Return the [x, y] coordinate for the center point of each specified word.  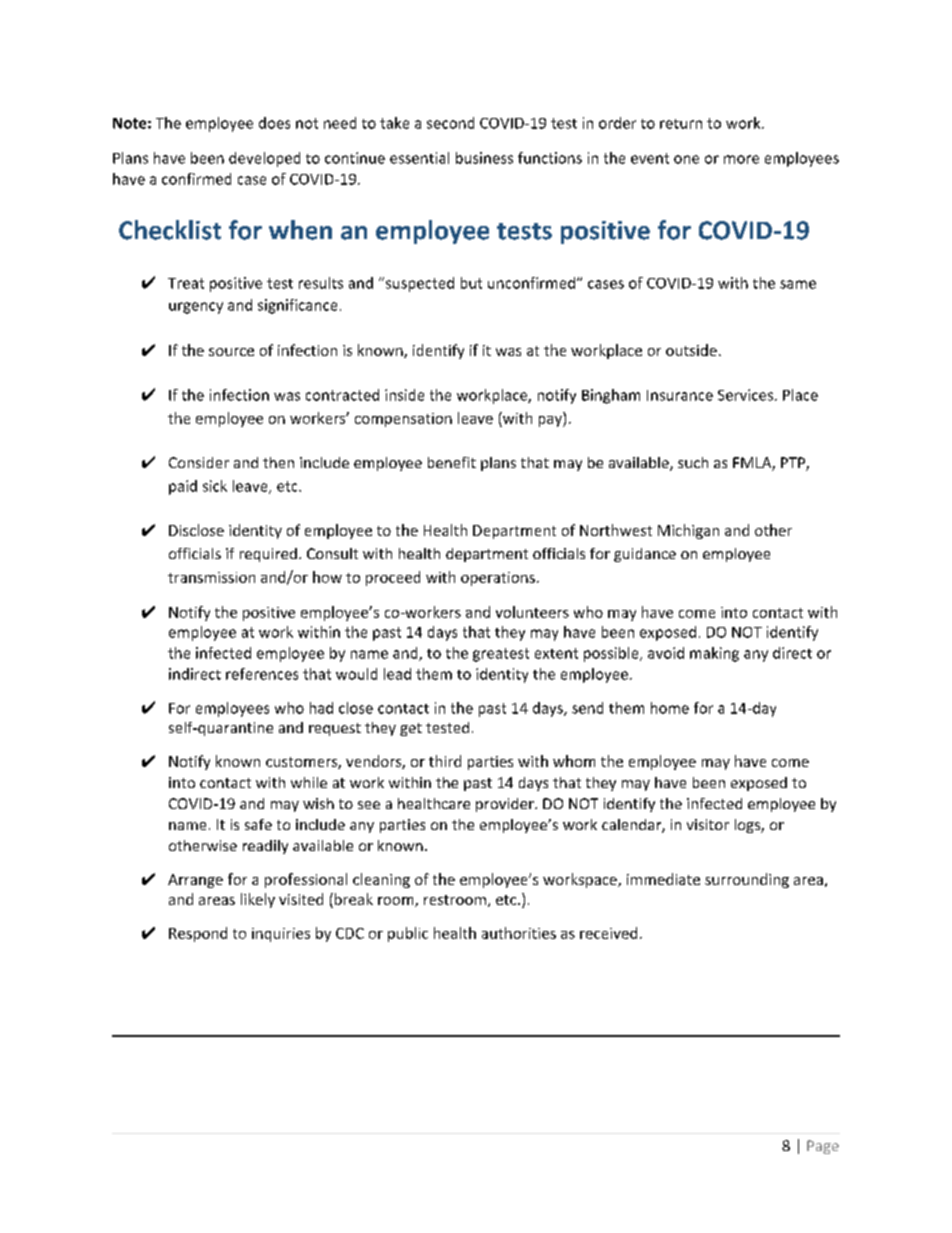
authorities [519, 933]
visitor [708, 824]
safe [258, 824]
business [484, 158]
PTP [794, 464]
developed [264, 159]
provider [506, 805]
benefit [452, 462]
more [741, 159]
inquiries [281, 935]
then [278, 462]
